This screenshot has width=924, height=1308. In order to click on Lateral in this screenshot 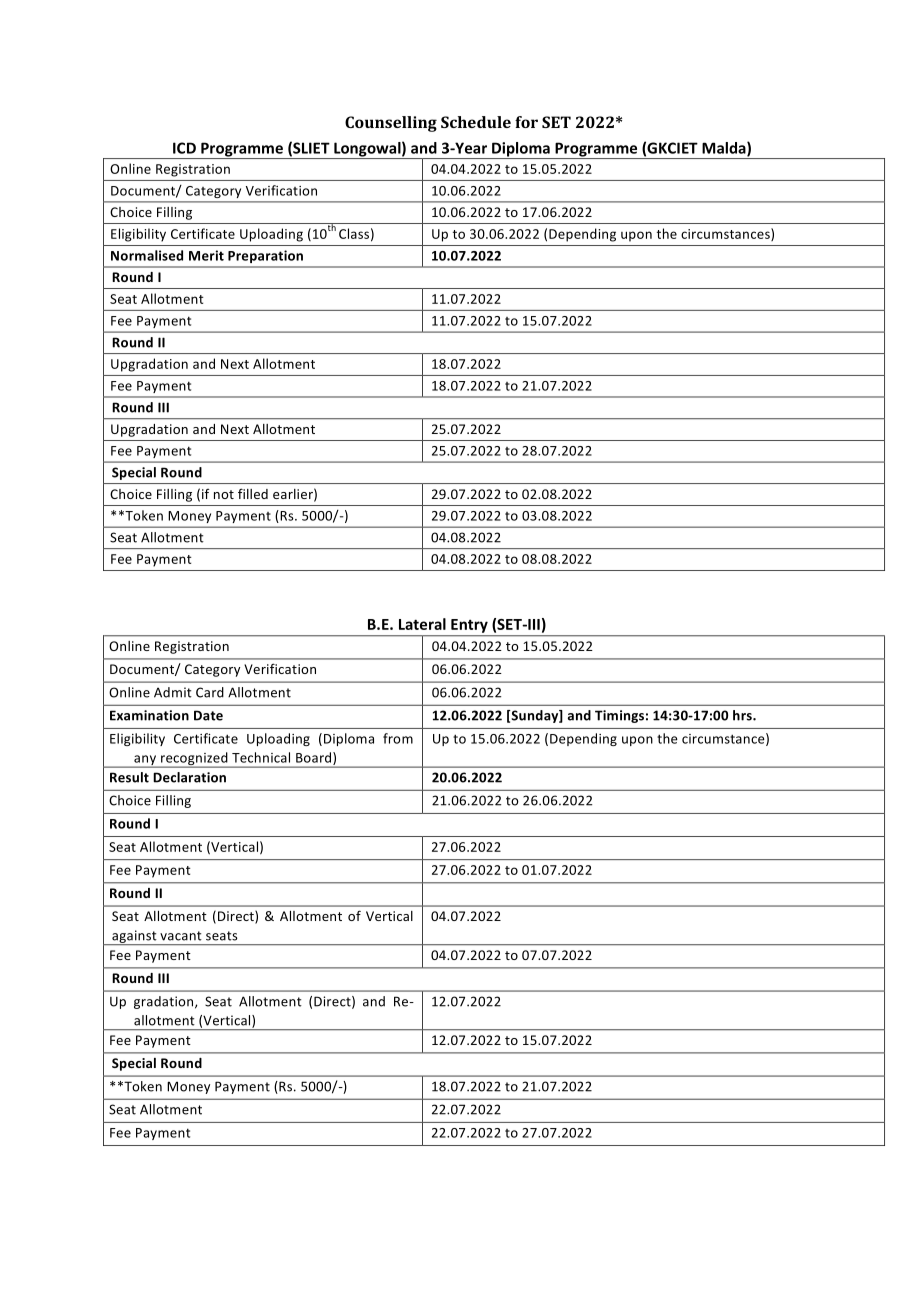, I will do `click(422, 624)`.
